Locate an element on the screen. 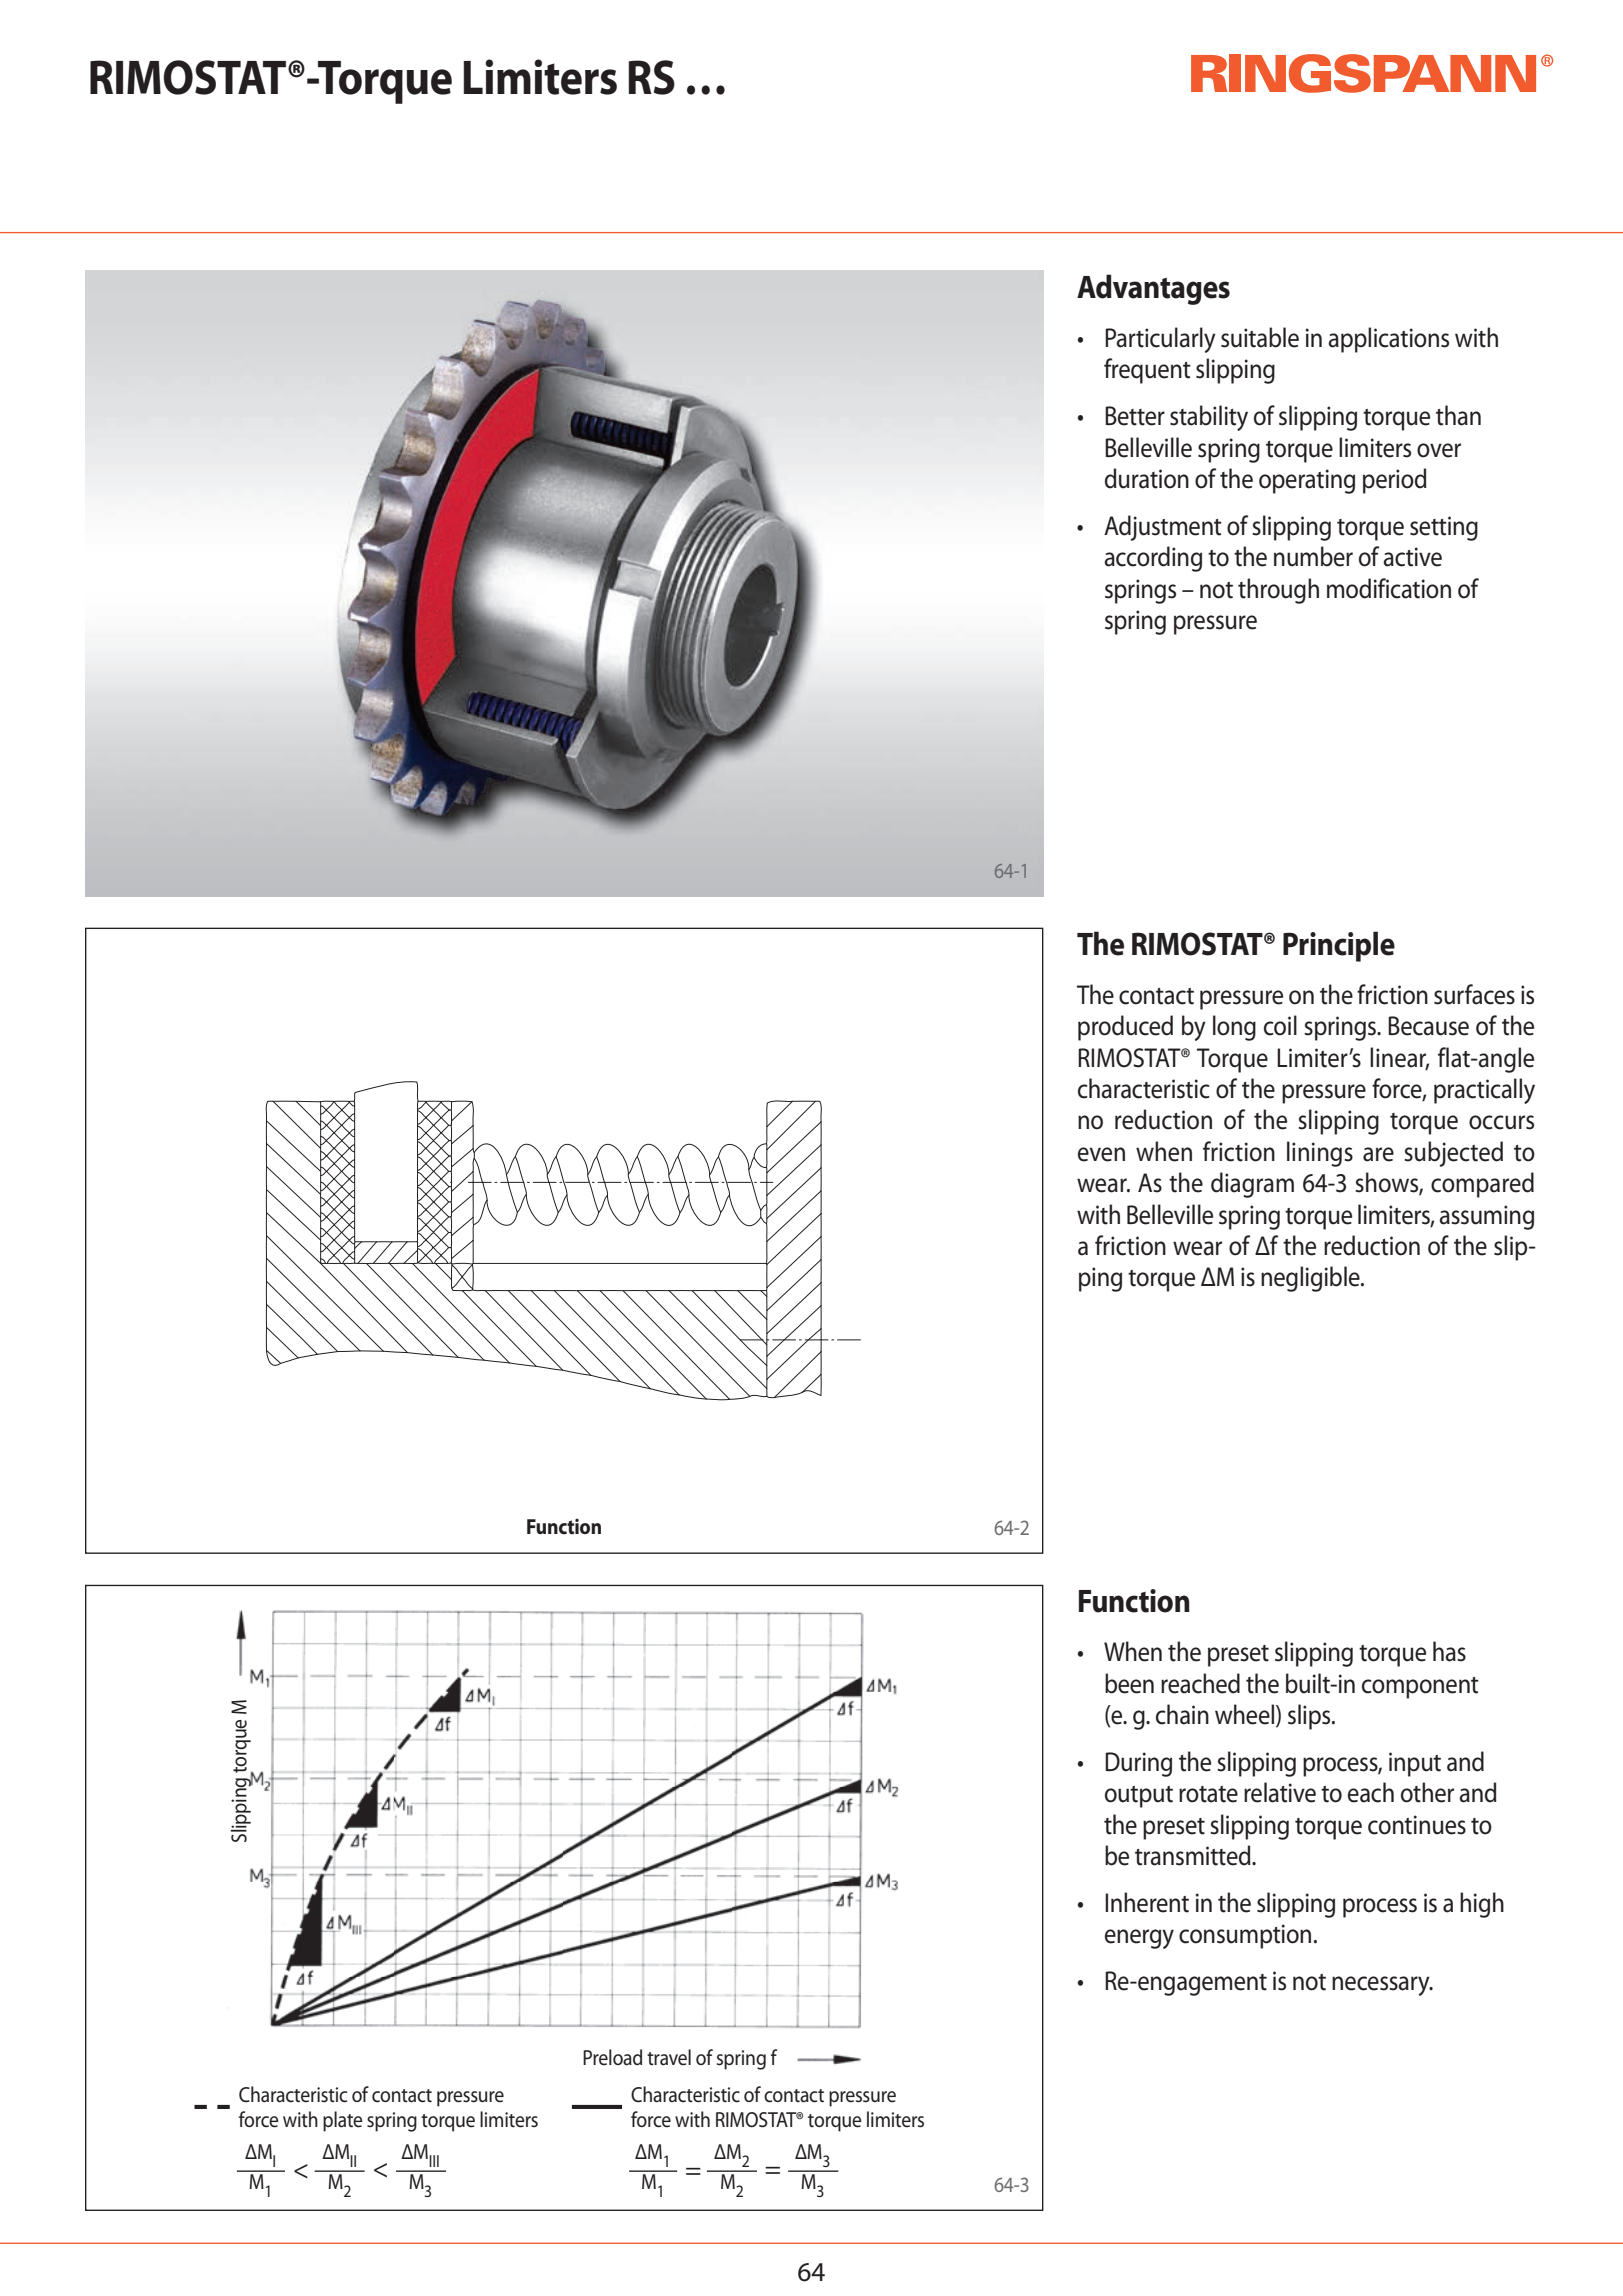  applications is located at coordinates (1388, 340).
